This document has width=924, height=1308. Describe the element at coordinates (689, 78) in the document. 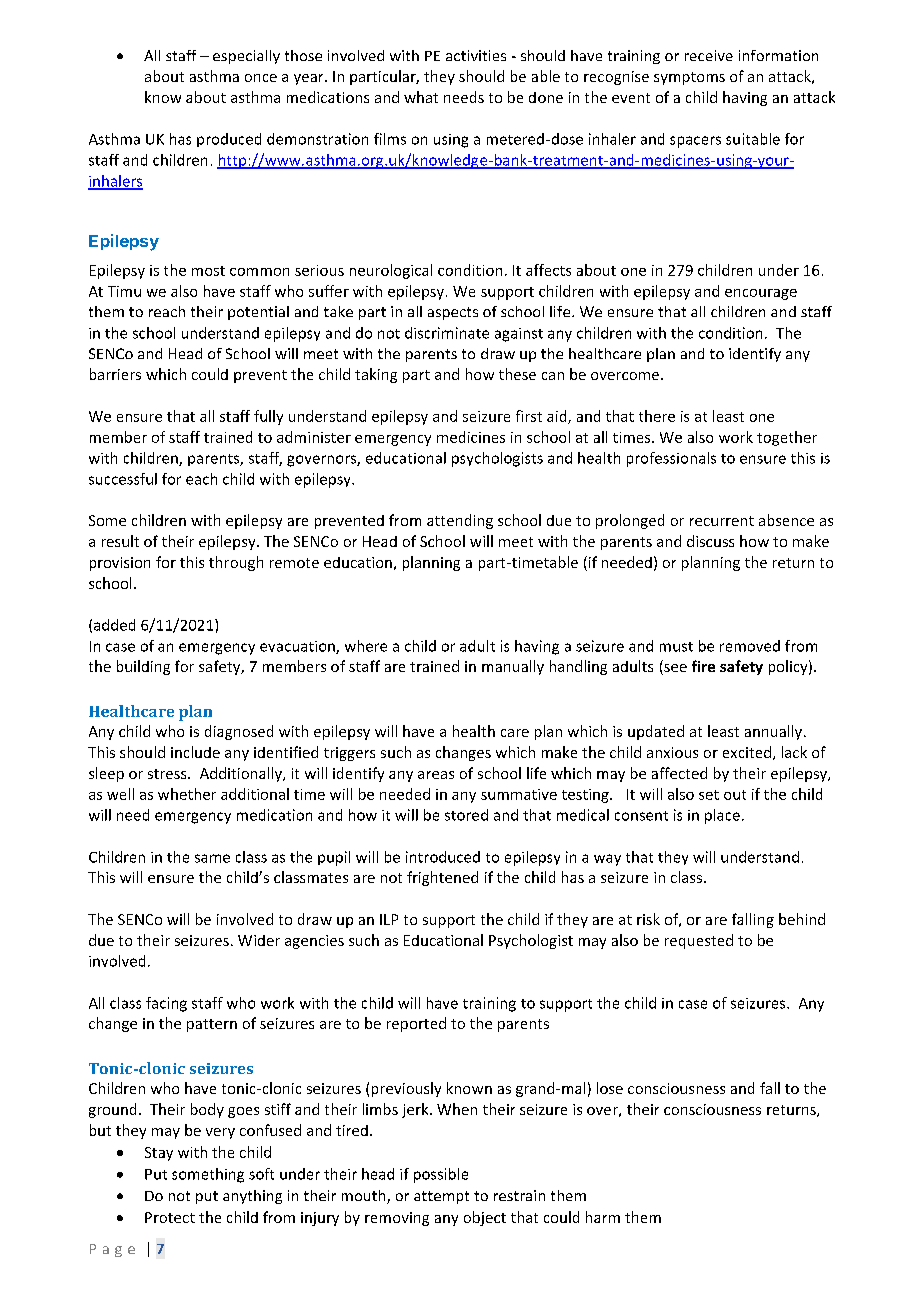

I see `symptoms` at that location.
